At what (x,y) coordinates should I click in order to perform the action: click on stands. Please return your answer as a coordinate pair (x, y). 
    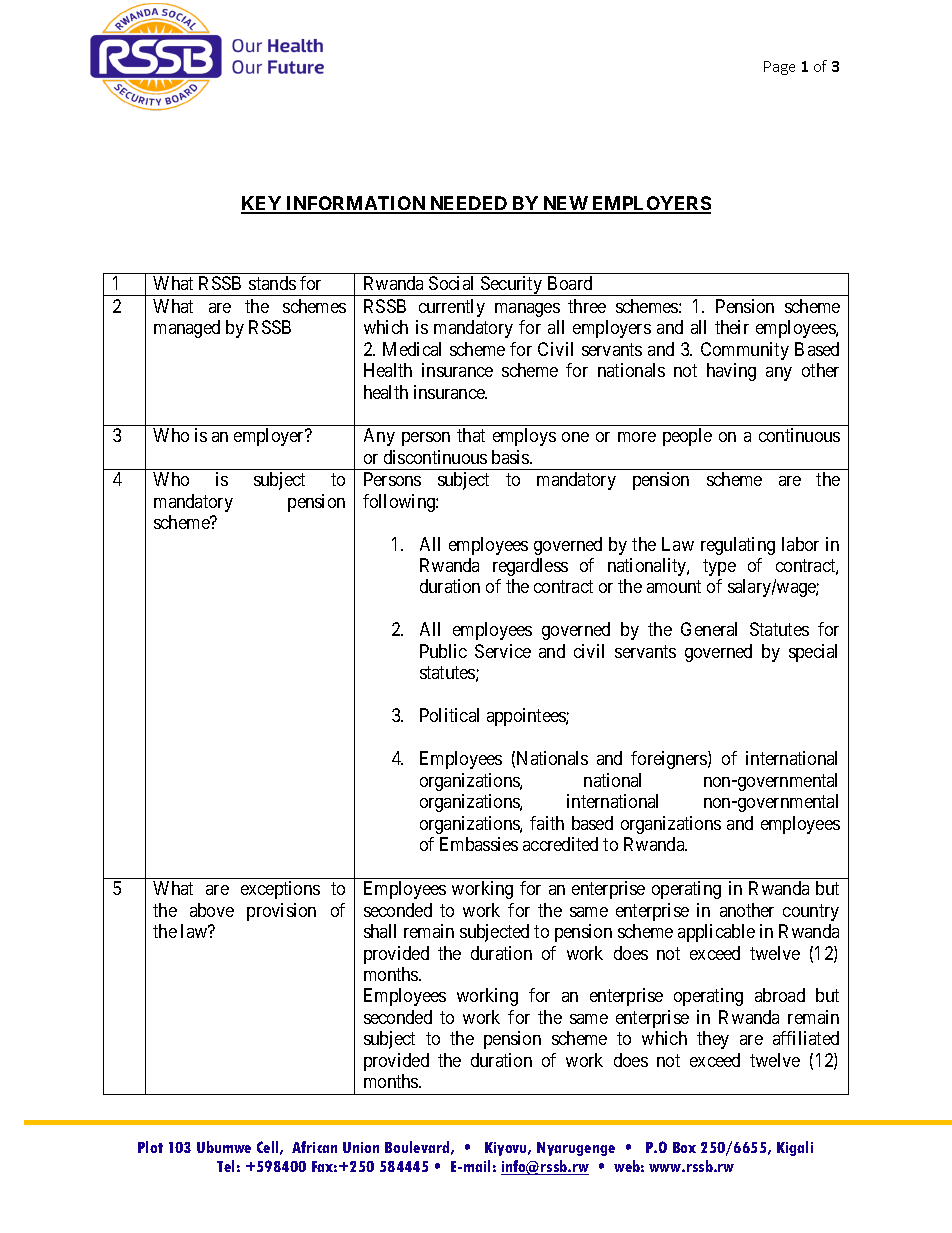
    Looking at the image, I should click on (272, 283).
